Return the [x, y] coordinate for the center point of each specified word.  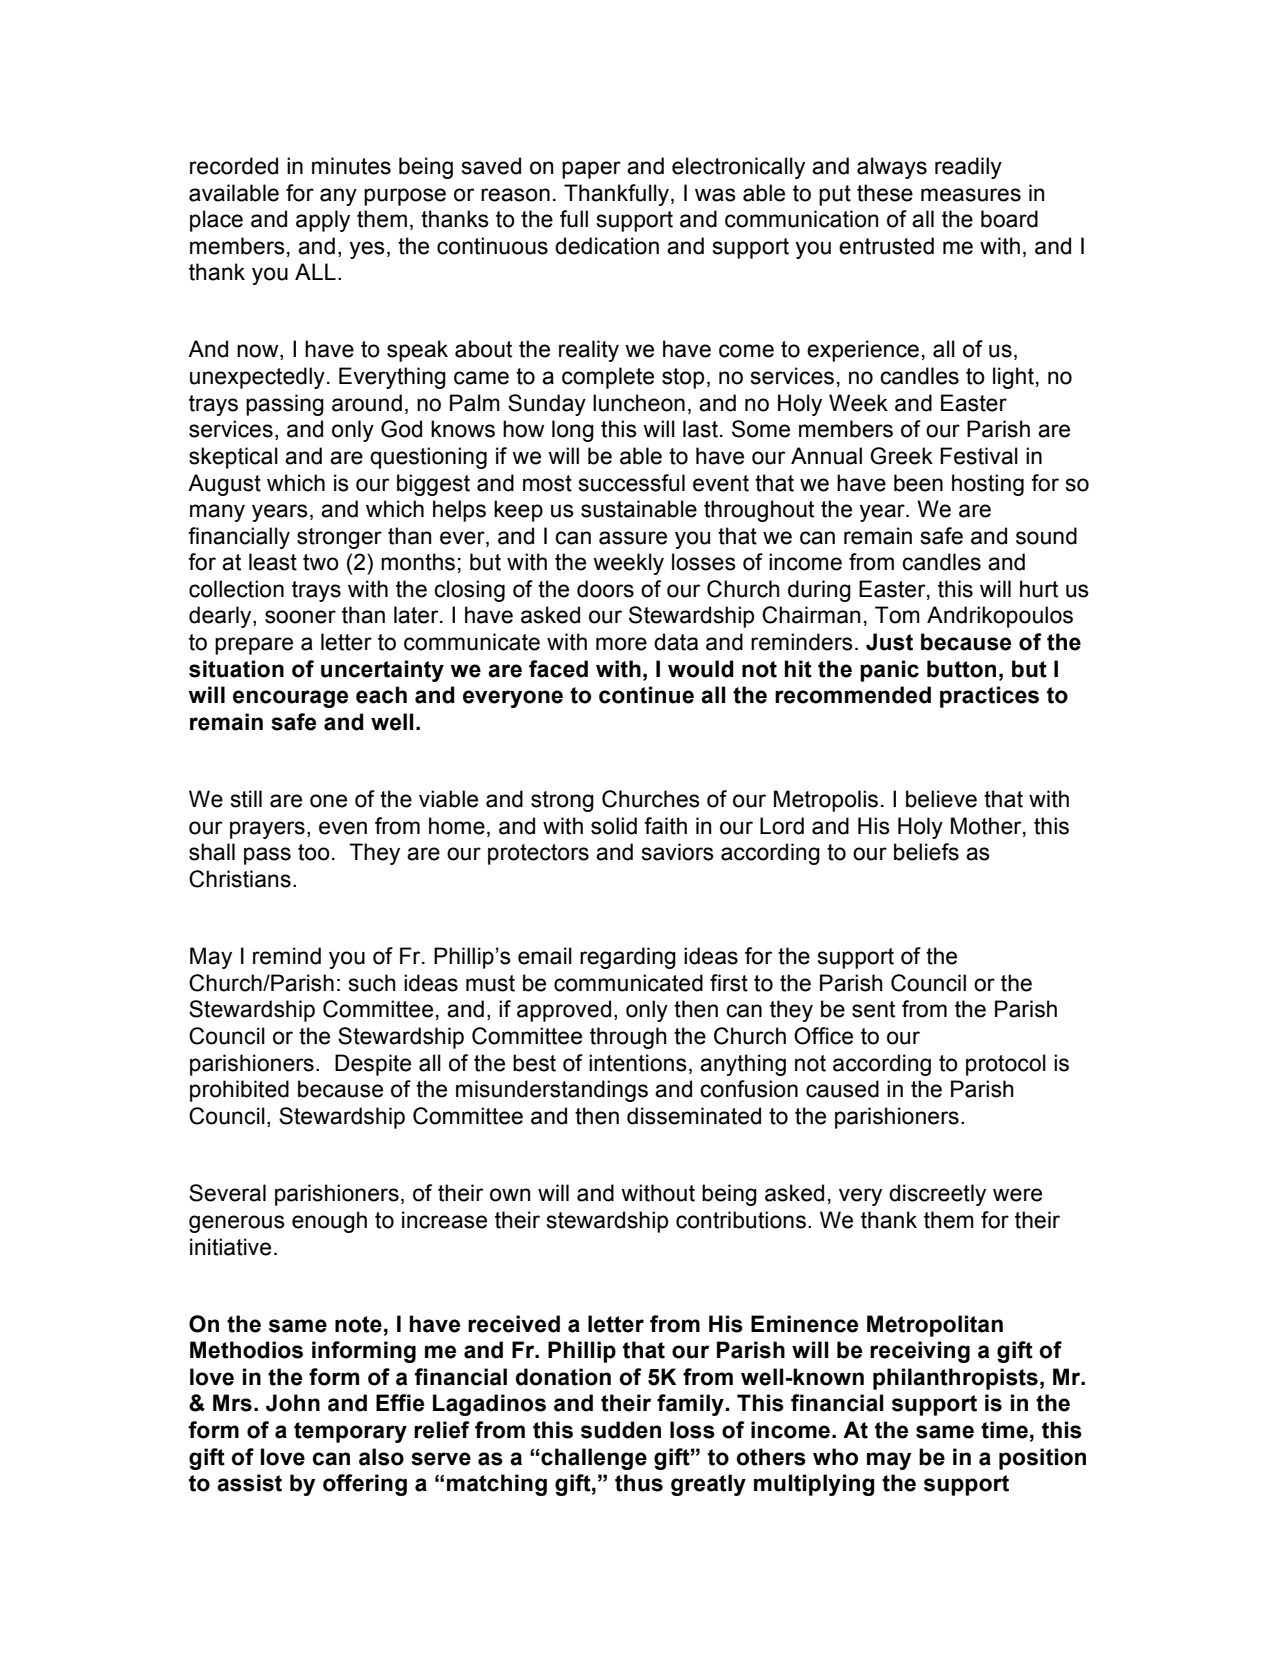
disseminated [694, 1116]
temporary [350, 1432]
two [321, 562]
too [314, 852]
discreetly [937, 1195]
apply [323, 221]
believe [941, 799]
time [1004, 1430]
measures [971, 195]
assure [633, 538]
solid [614, 826]
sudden [621, 1430]
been [918, 483]
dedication [607, 246]
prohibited [239, 1091]
